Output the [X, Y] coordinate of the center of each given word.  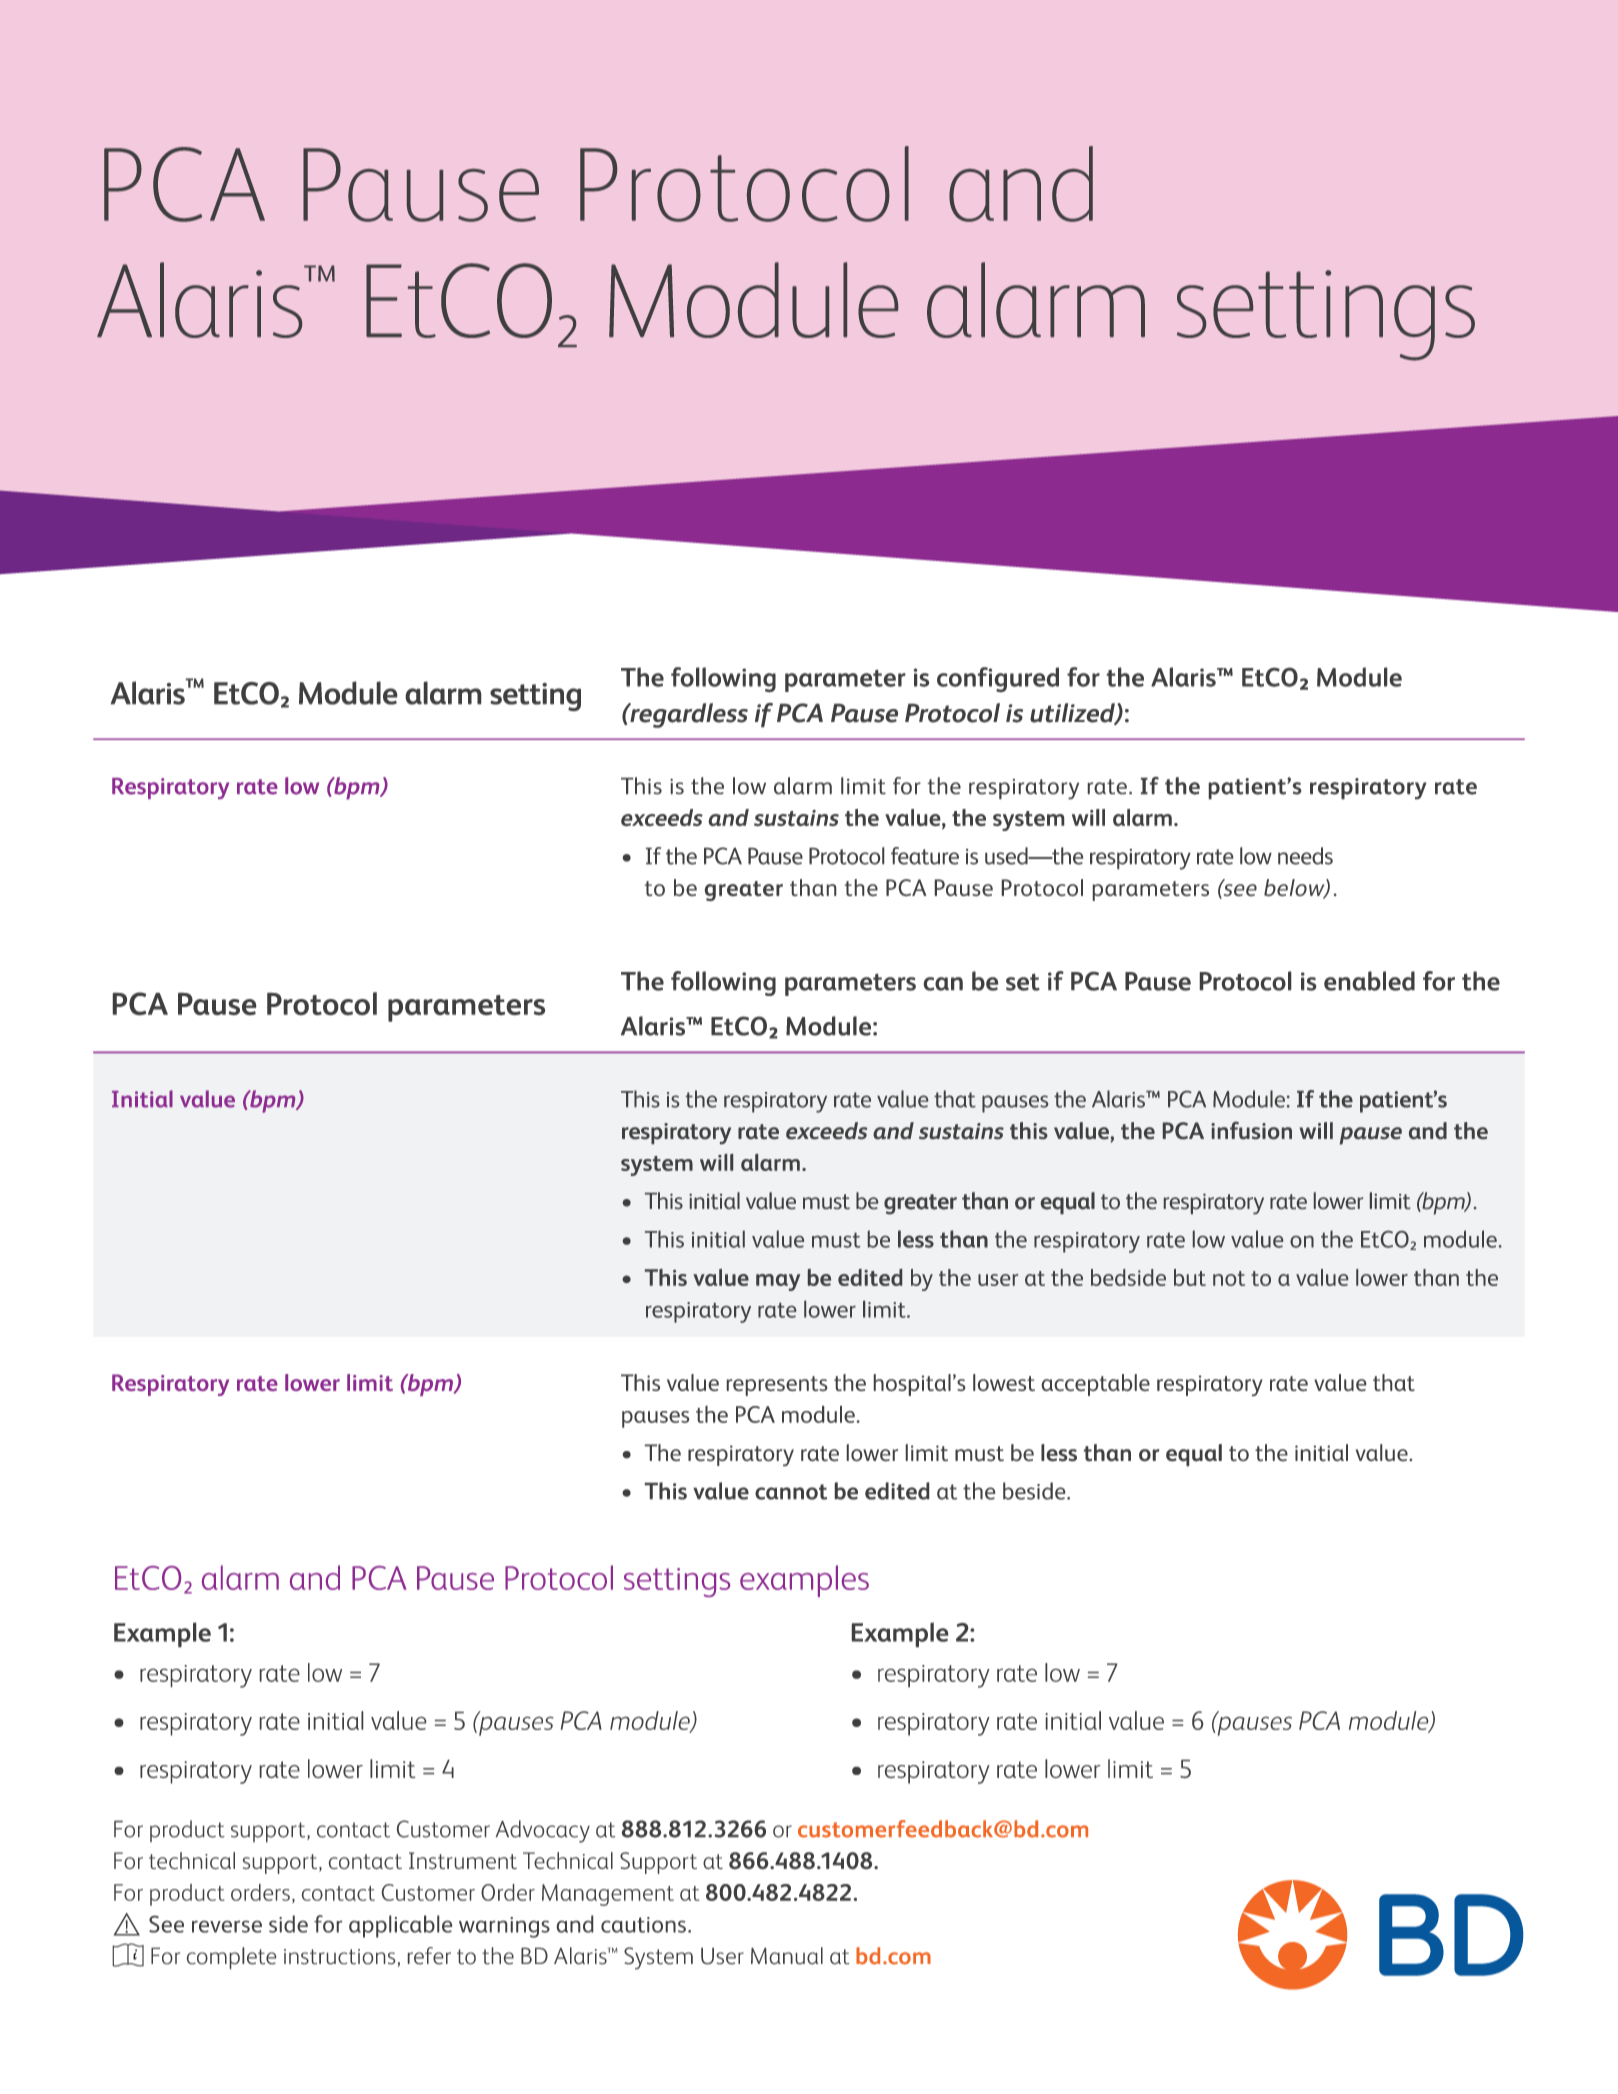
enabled [1369, 981]
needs [1305, 856]
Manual [787, 1955]
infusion [1251, 1130]
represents [777, 1386]
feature [925, 856]
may [778, 1282]
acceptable [1096, 1385]
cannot [791, 1492]
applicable [400, 1926]
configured [998, 679]
